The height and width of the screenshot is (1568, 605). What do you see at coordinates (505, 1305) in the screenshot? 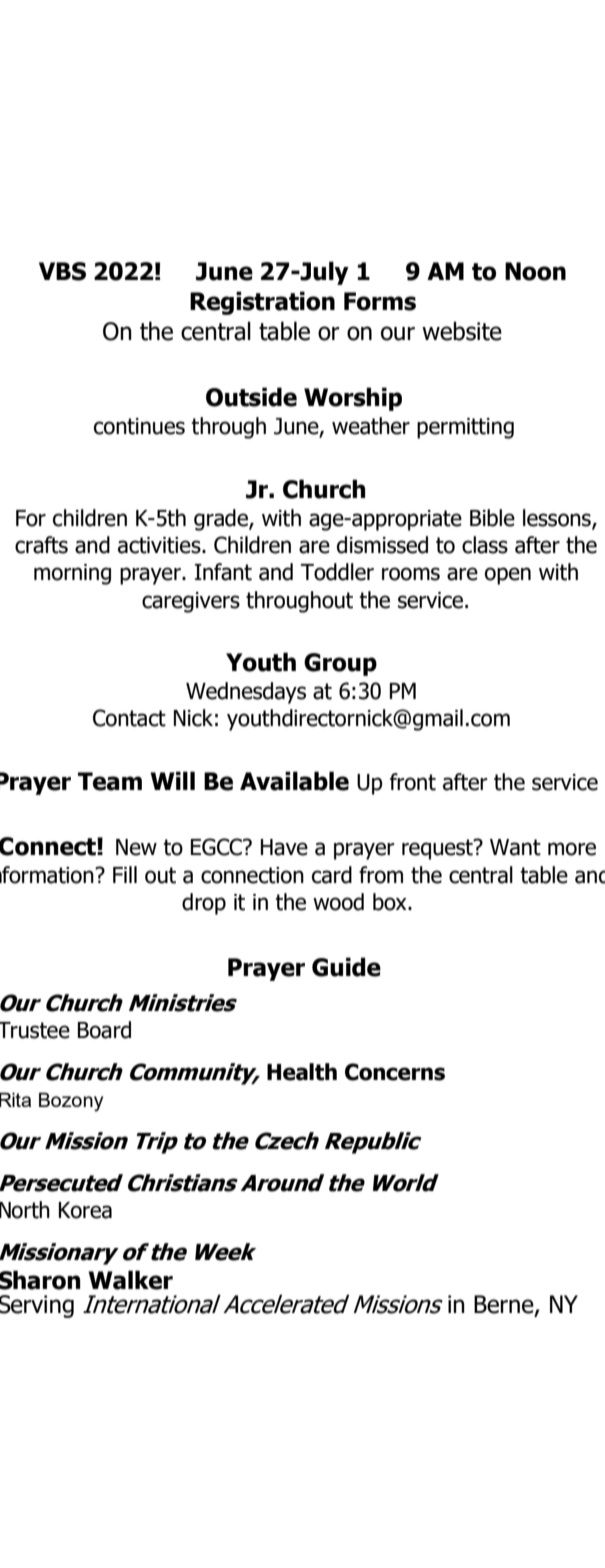
I see `Berne` at bounding box center [505, 1305].
